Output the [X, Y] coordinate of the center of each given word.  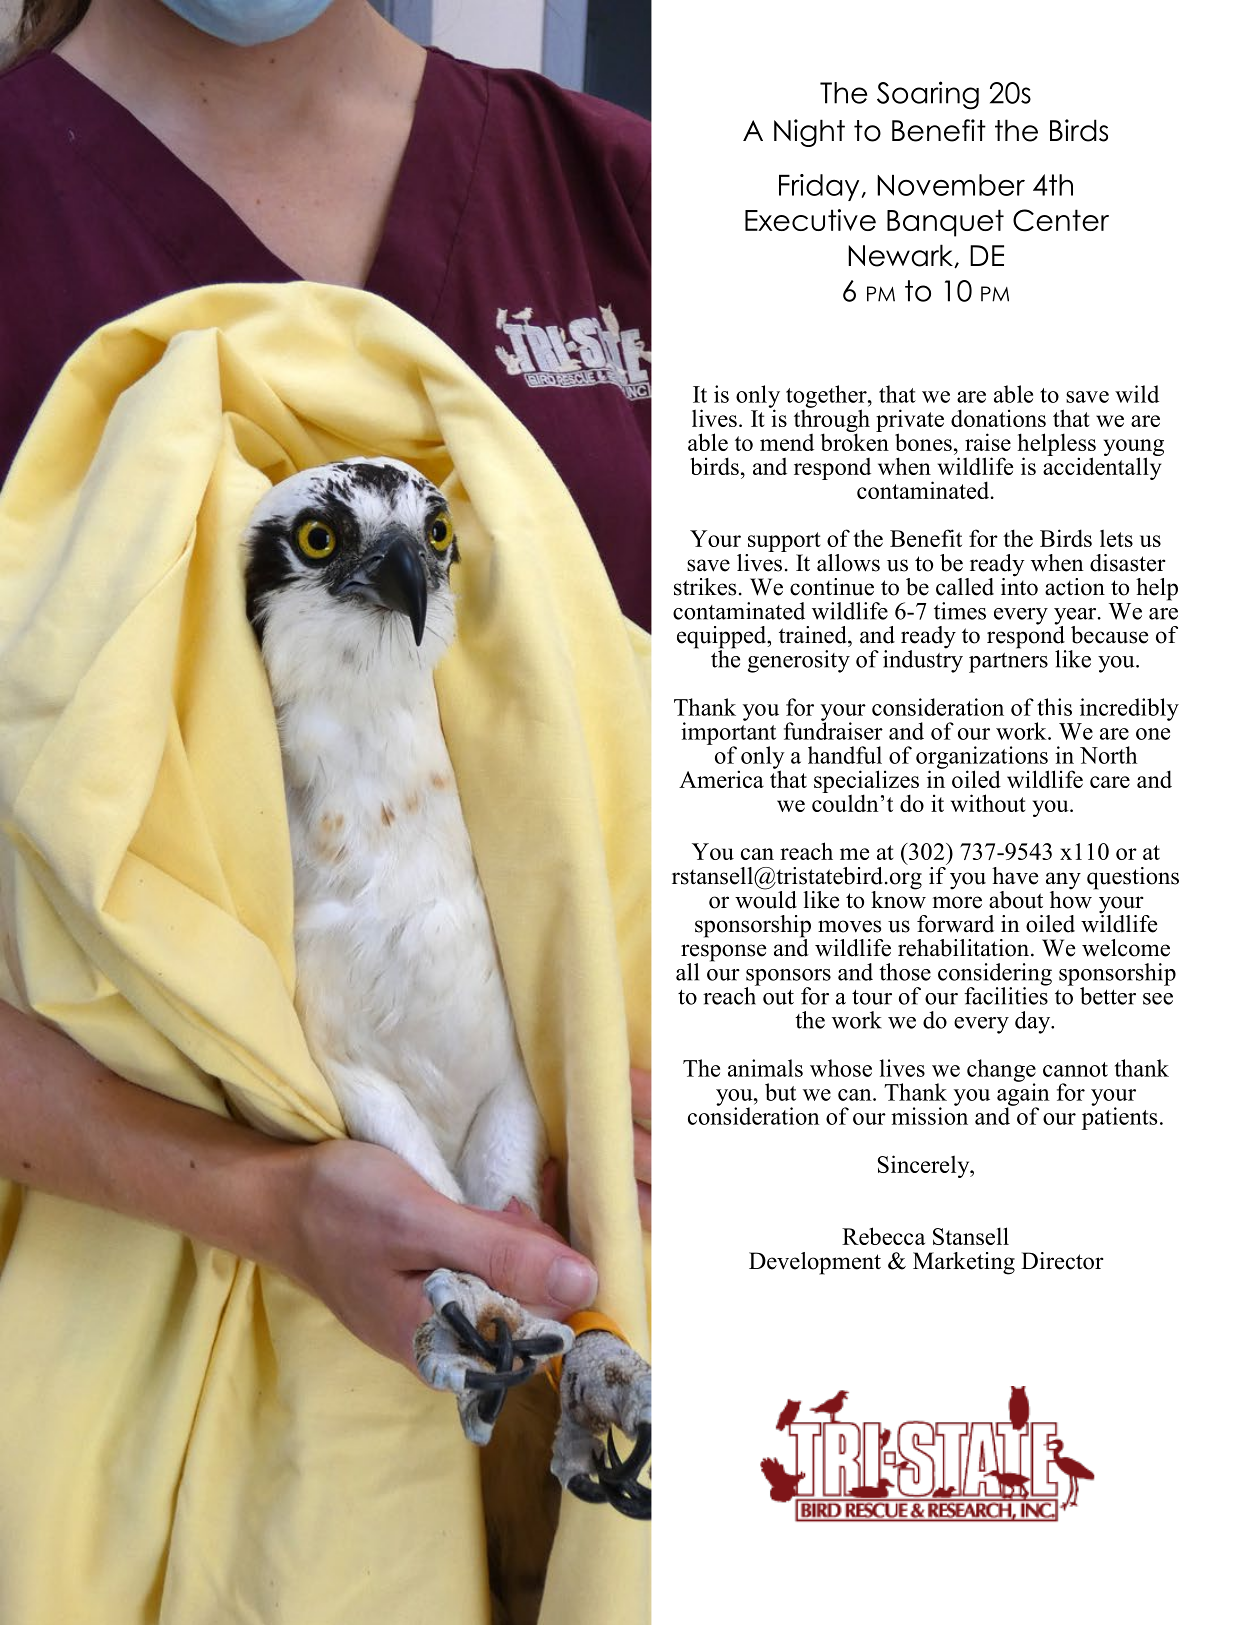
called [965, 587]
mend [787, 442]
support [783, 543]
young [1134, 449]
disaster [1128, 563]
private [910, 421]
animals [765, 1068]
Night [809, 133]
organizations [982, 758]
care [1110, 782]
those [905, 972]
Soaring [928, 95]
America [721, 779]
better [1108, 996]
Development [815, 1263]
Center [1061, 220]
